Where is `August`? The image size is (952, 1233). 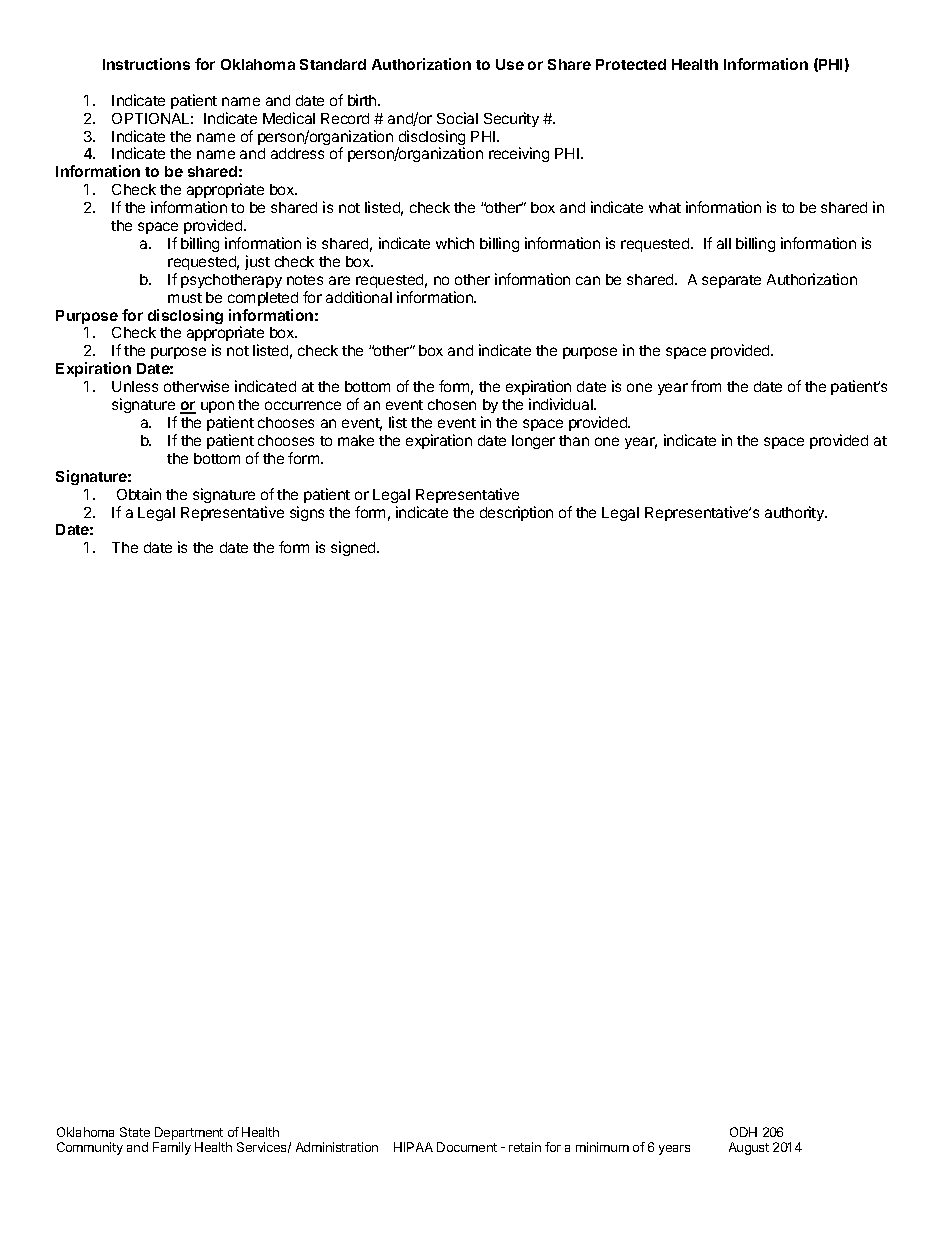 August is located at coordinates (749, 1148).
